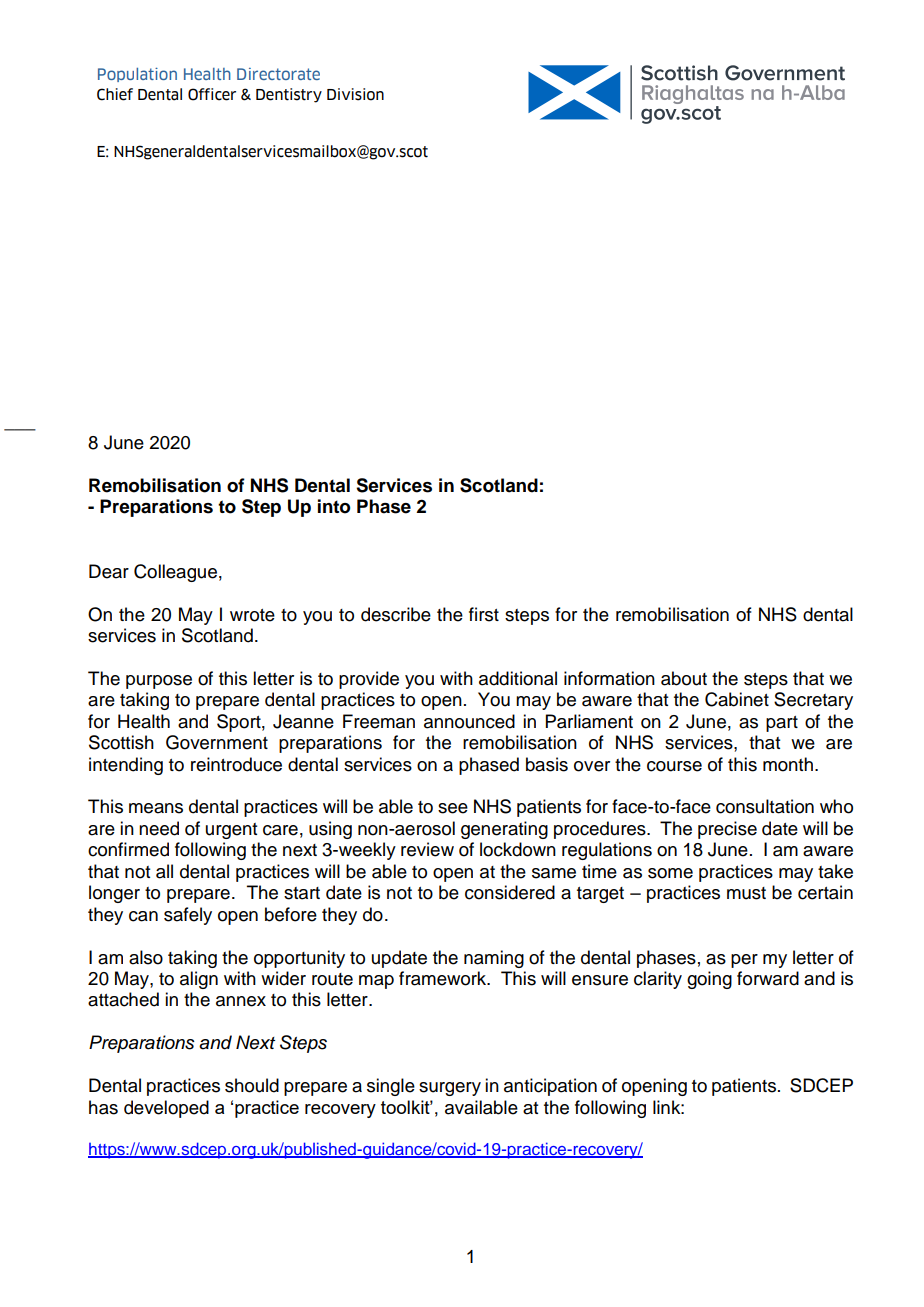 Image resolution: width=924 pixels, height=1307 pixels. What do you see at coordinates (166, 1109) in the image?
I see `developed` at bounding box center [166, 1109].
